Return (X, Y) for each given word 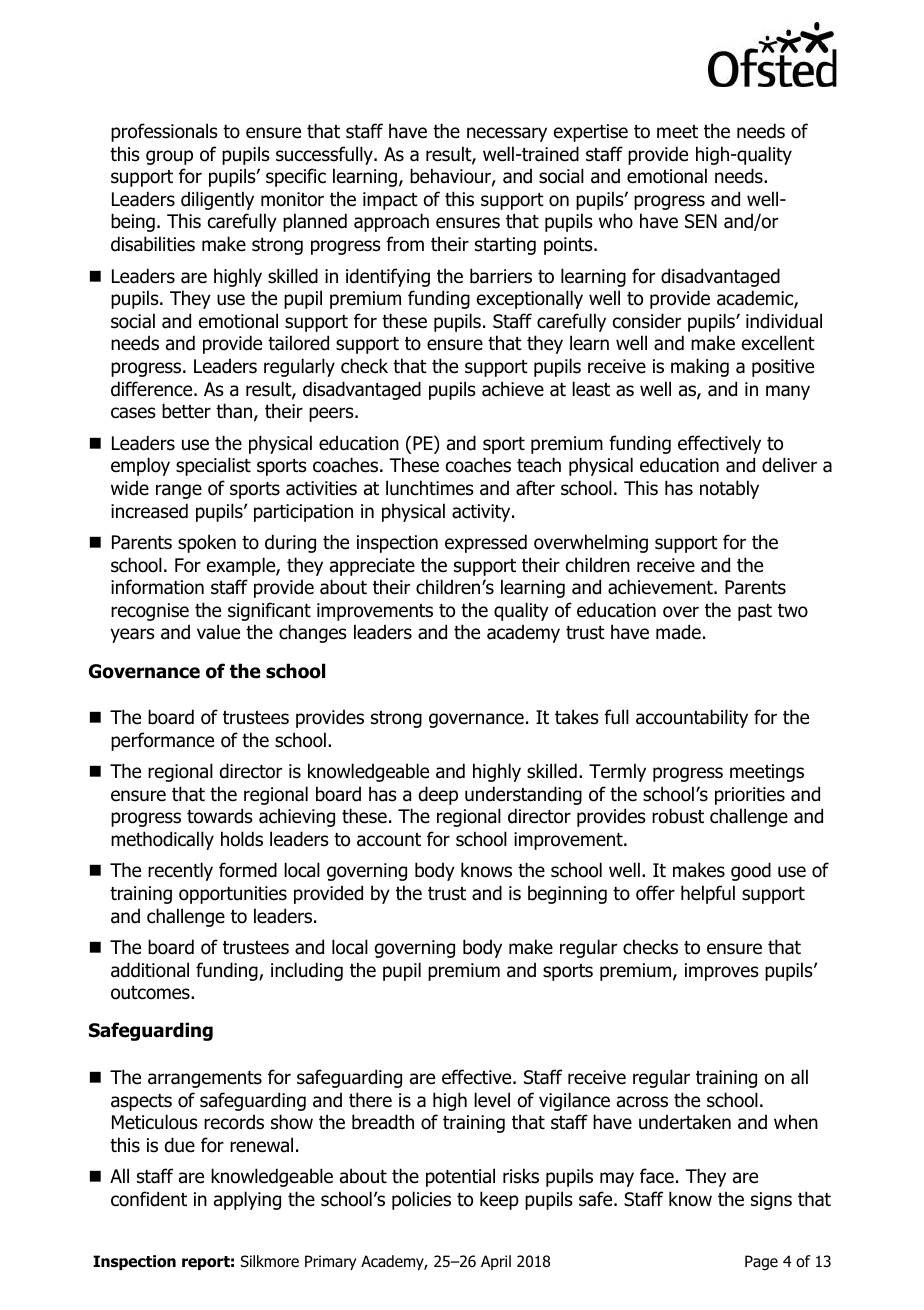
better (186, 411)
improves (722, 972)
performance (162, 741)
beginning (567, 894)
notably (729, 489)
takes (577, 717)
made (678, 632)
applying (247, 1200)
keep (499, 1200)
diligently (217, 200)
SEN (701, 221)
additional (150, 970)
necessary (507, 134)
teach (539, 465)
